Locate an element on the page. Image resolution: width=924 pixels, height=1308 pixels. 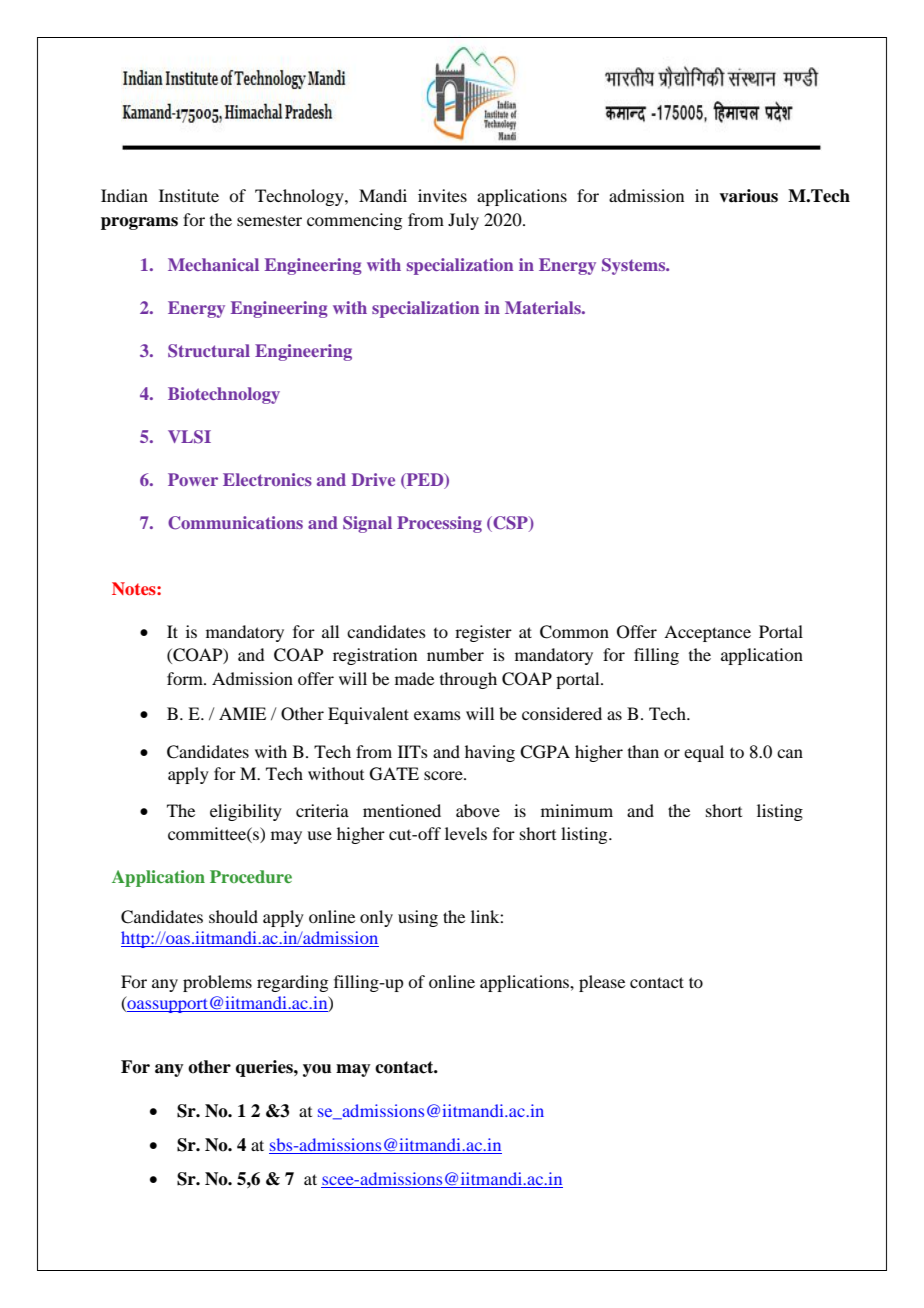
Acceptance is located at coordinates (707, 633).
